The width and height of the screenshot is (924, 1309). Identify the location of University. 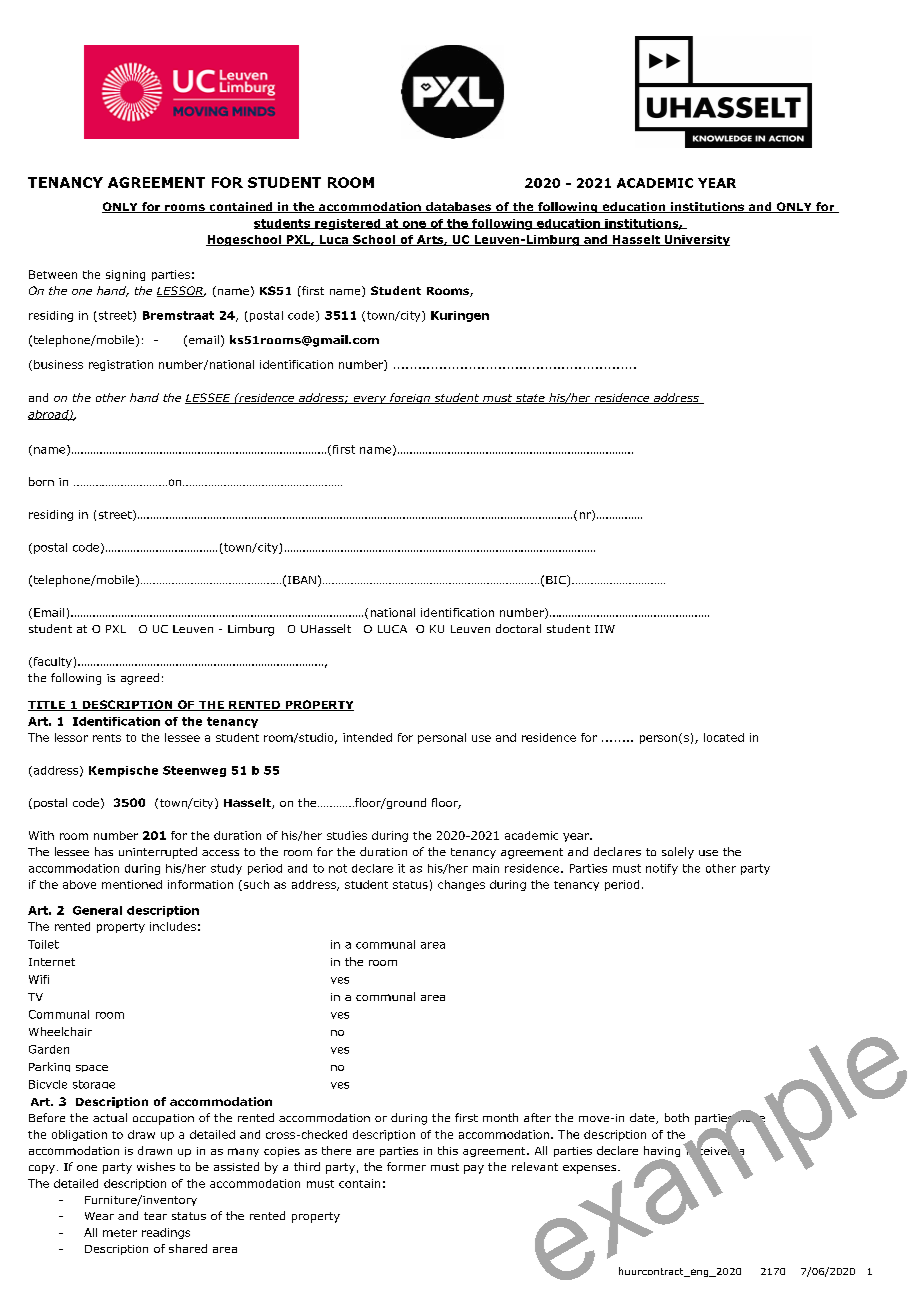
(696, 240).
